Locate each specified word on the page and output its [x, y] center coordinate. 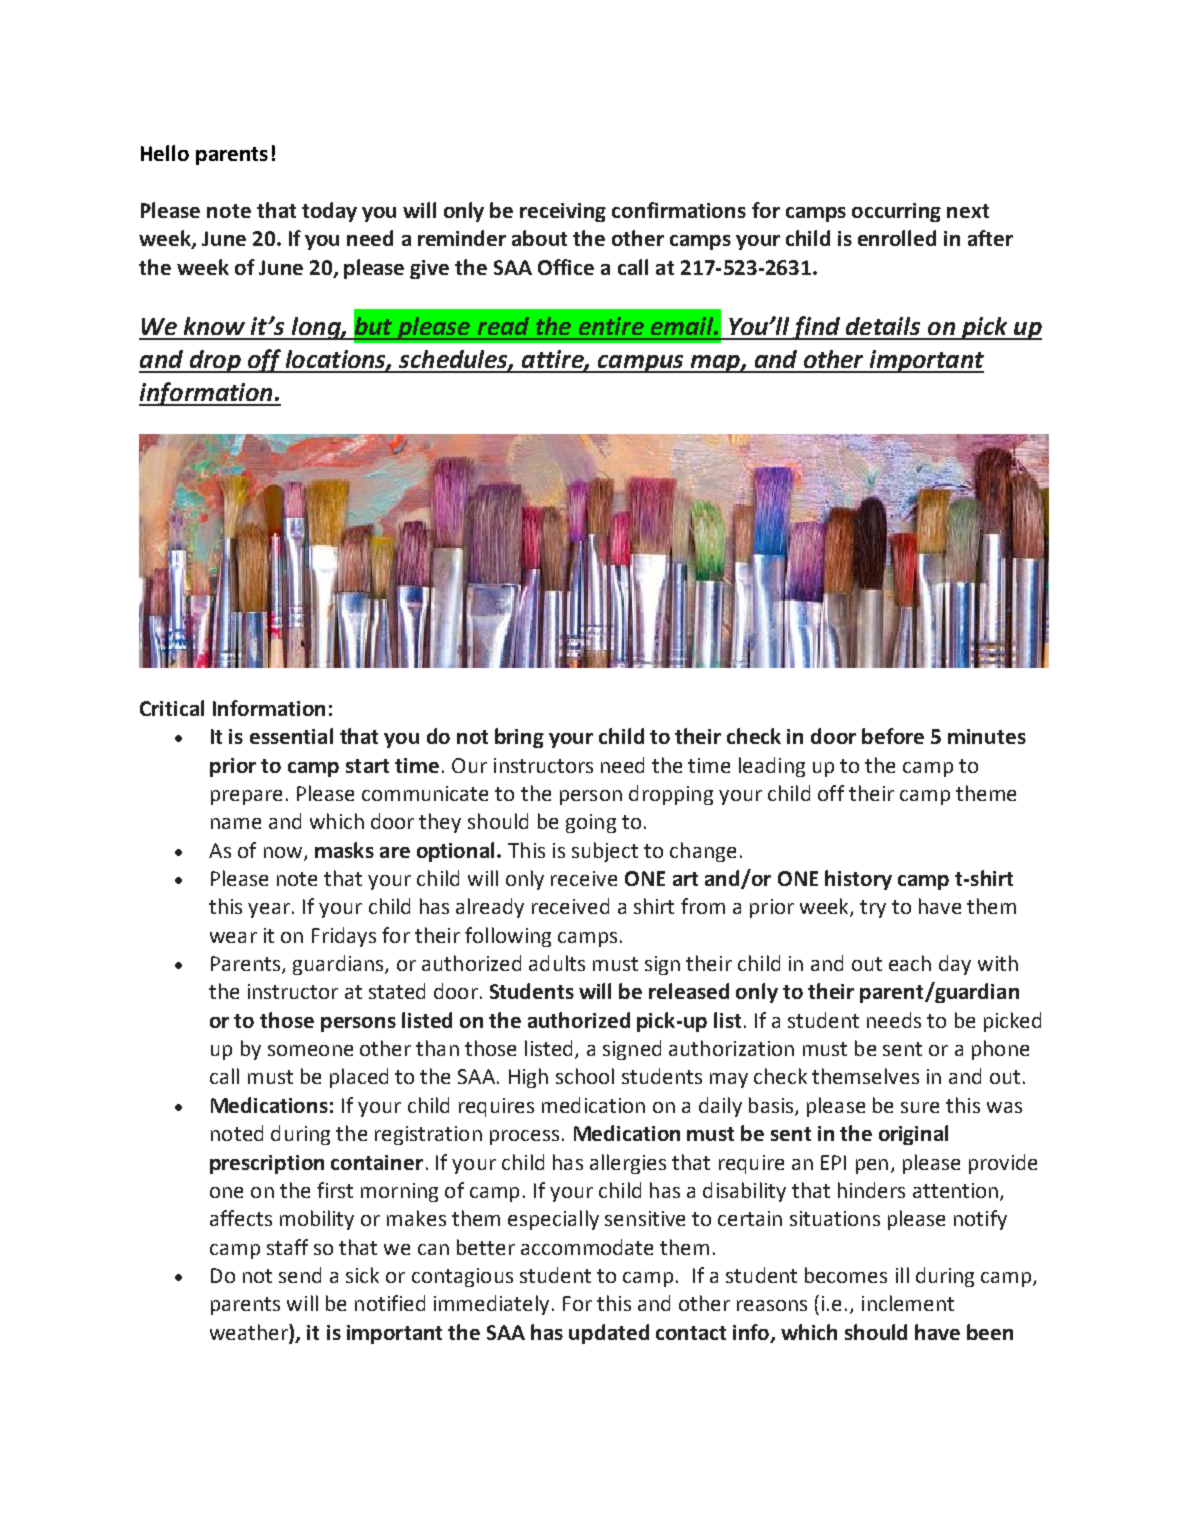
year [269, 910]
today [329, 212]
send [300, 1275]
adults [557, 963]
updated [609, 1334]
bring [519, 738]
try [873, 909]
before [893, 736]
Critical [172, 708]
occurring [896, 212]
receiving [563, 212]
